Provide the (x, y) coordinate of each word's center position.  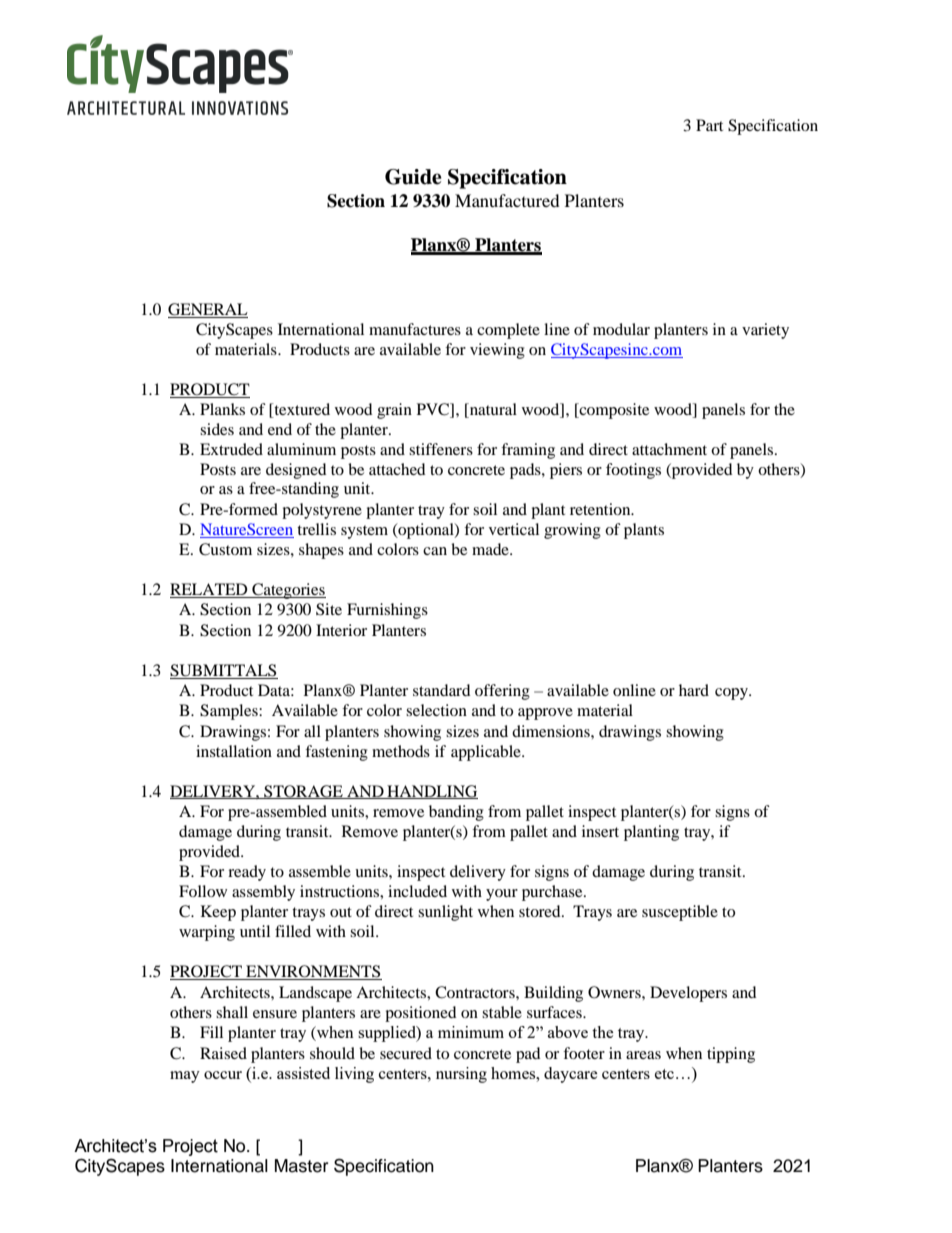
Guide (413, 177)
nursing (461, 1075)
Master (301, 1166)
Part (709, 125)
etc (664, 1074)
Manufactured (507, 200)
